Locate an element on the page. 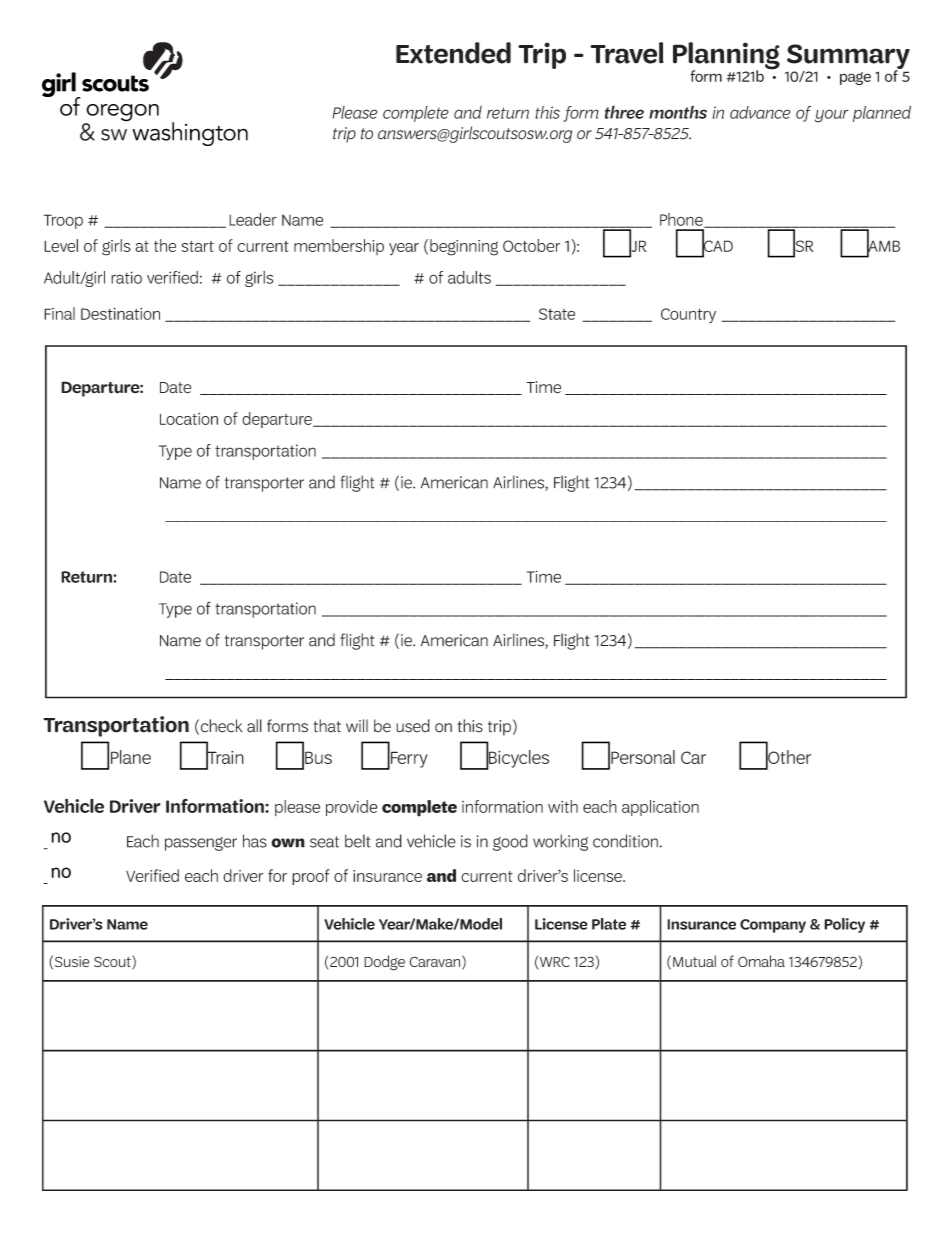  passenger is located at coordinates (201, 844).
